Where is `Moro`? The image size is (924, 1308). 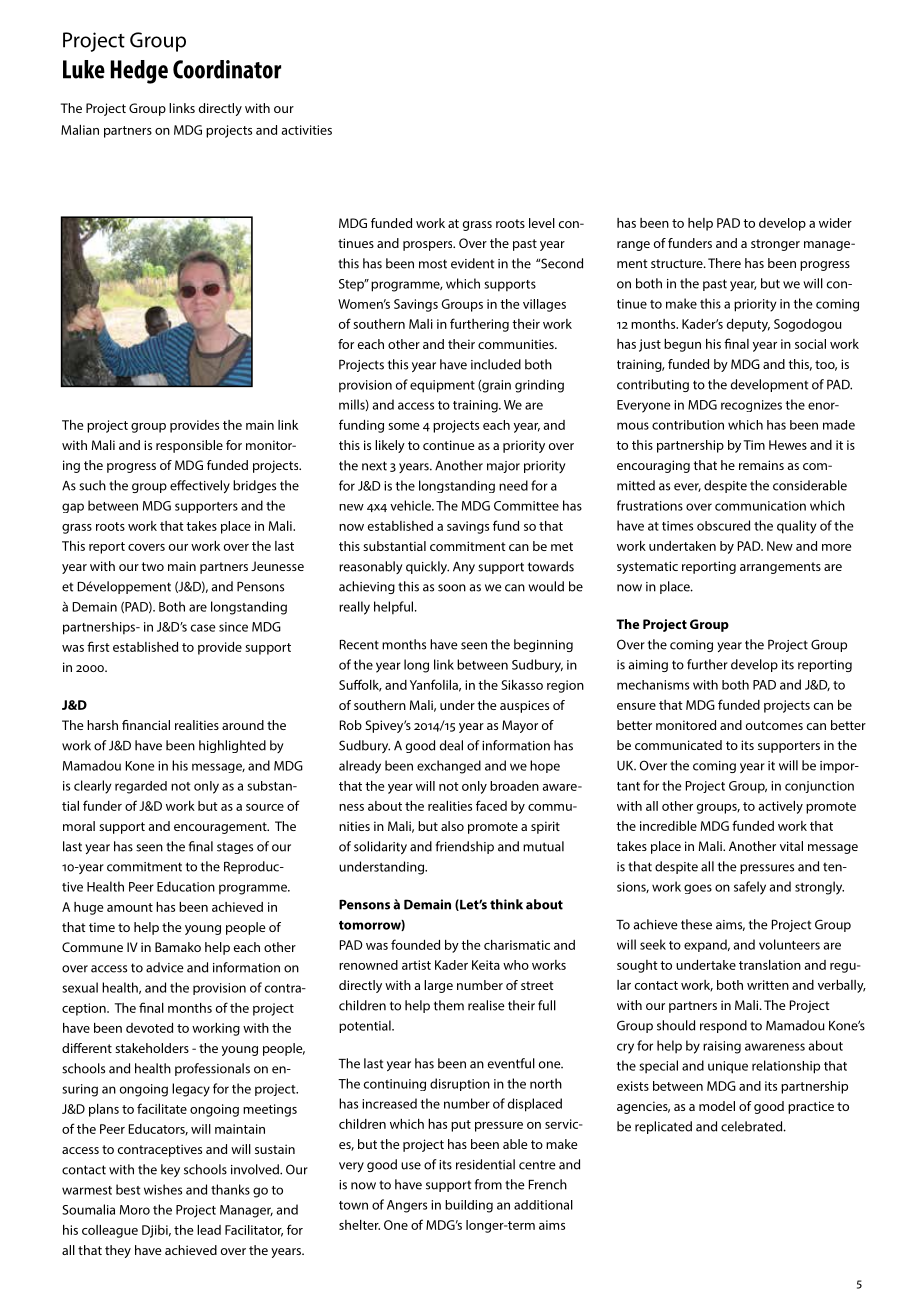
Moro is located at coordinates (135, 1210).
